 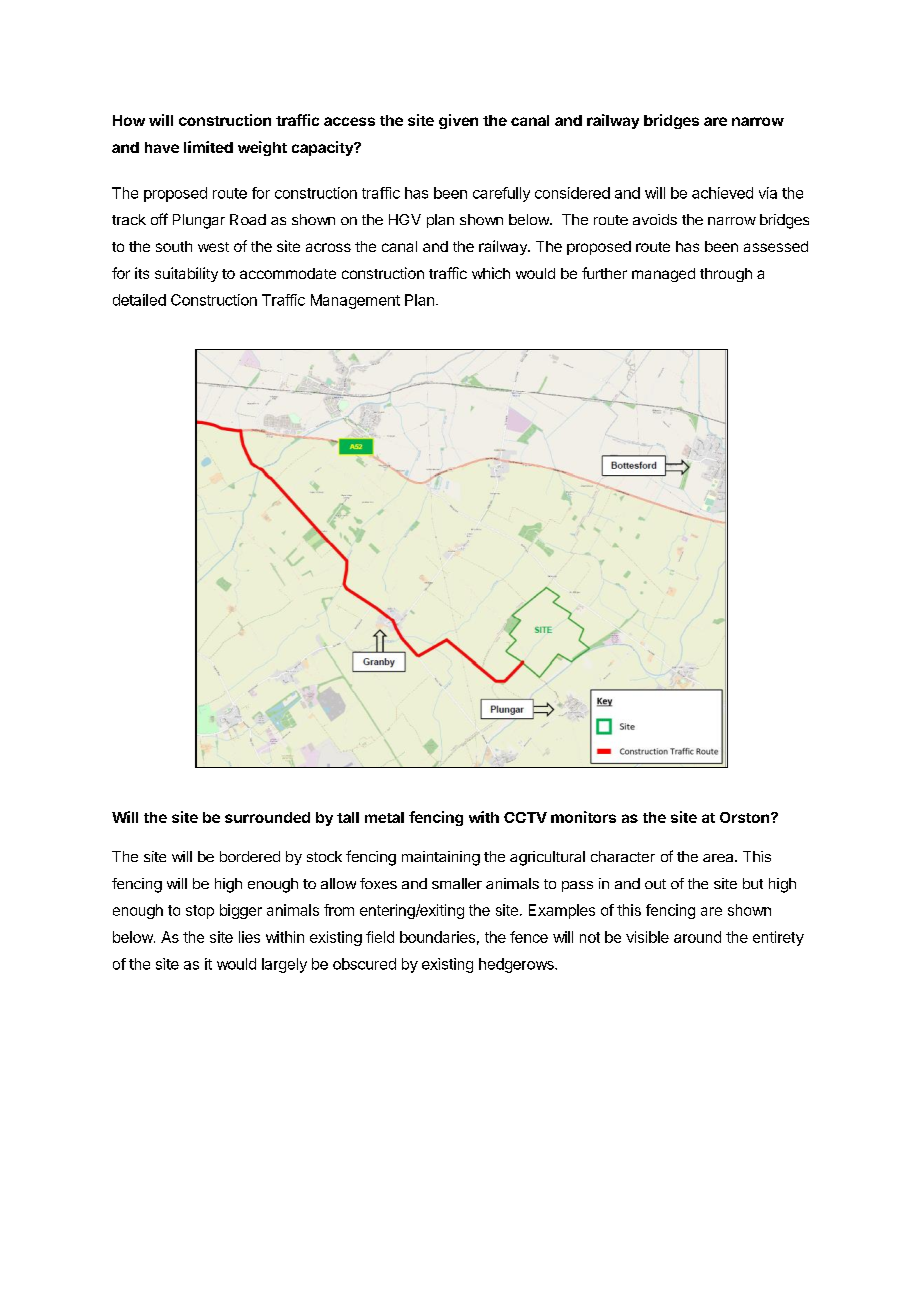 What do you see at coordinates (380, 937) in the screenshot?
I see `field` at bounding box center [380, 937].
